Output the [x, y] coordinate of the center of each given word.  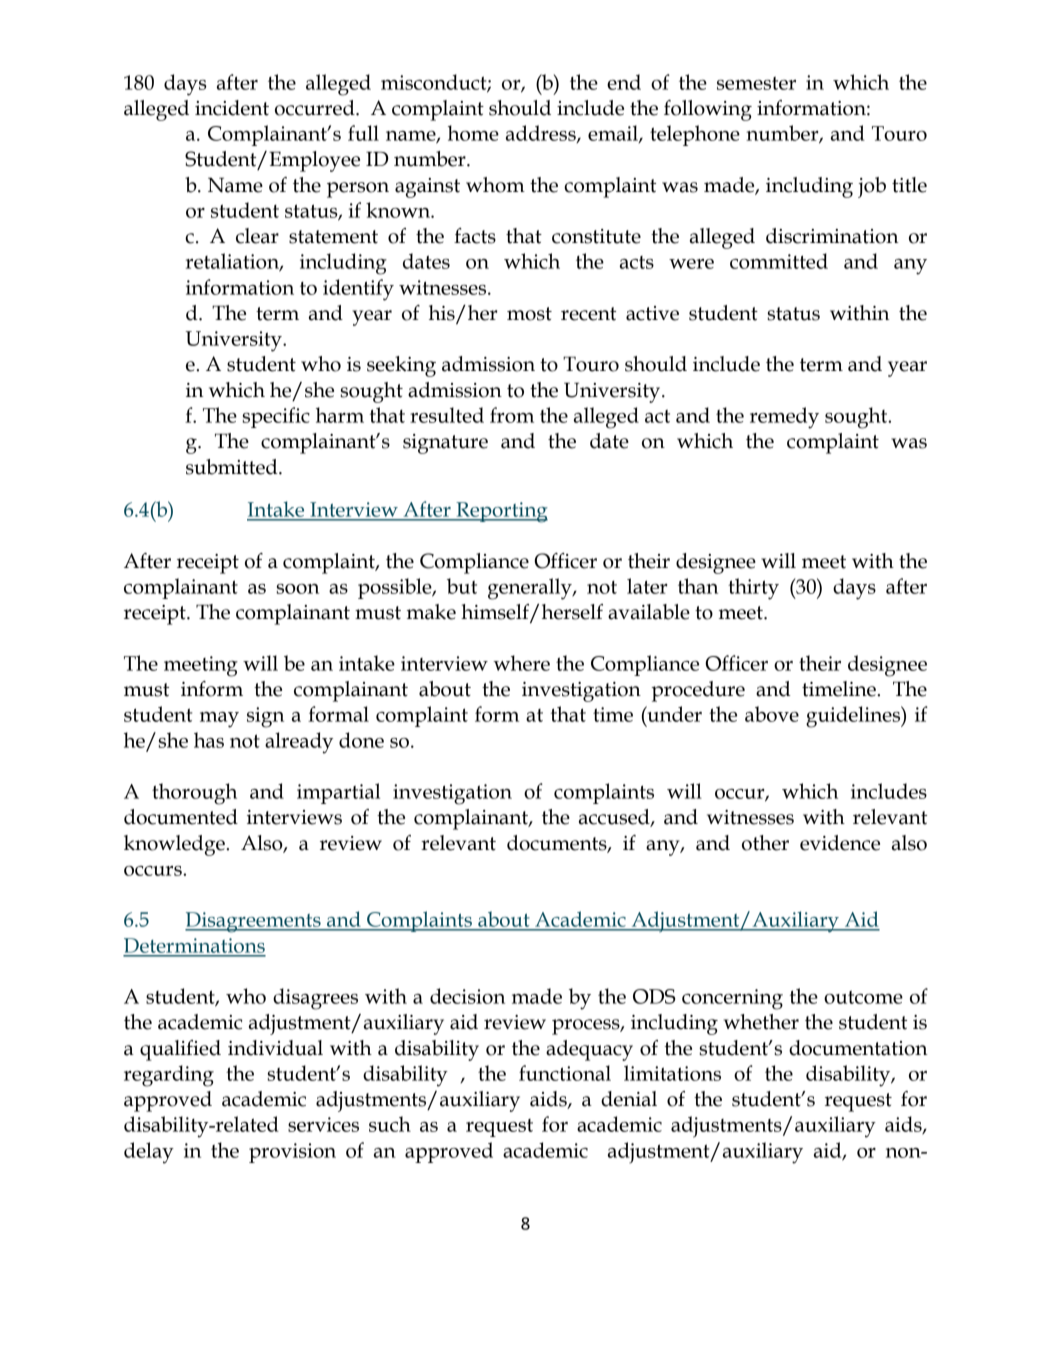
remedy [784, 418]
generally [531, 589]
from [512, 415]
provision [292, 1153]
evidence [840, 843]
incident [232, 108]
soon [297, 589]
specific [276, 417]
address [542, 134]
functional [565, 1073]
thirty [753, 589]
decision [467, 996]
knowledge [175, 845]
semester [756, 83]
